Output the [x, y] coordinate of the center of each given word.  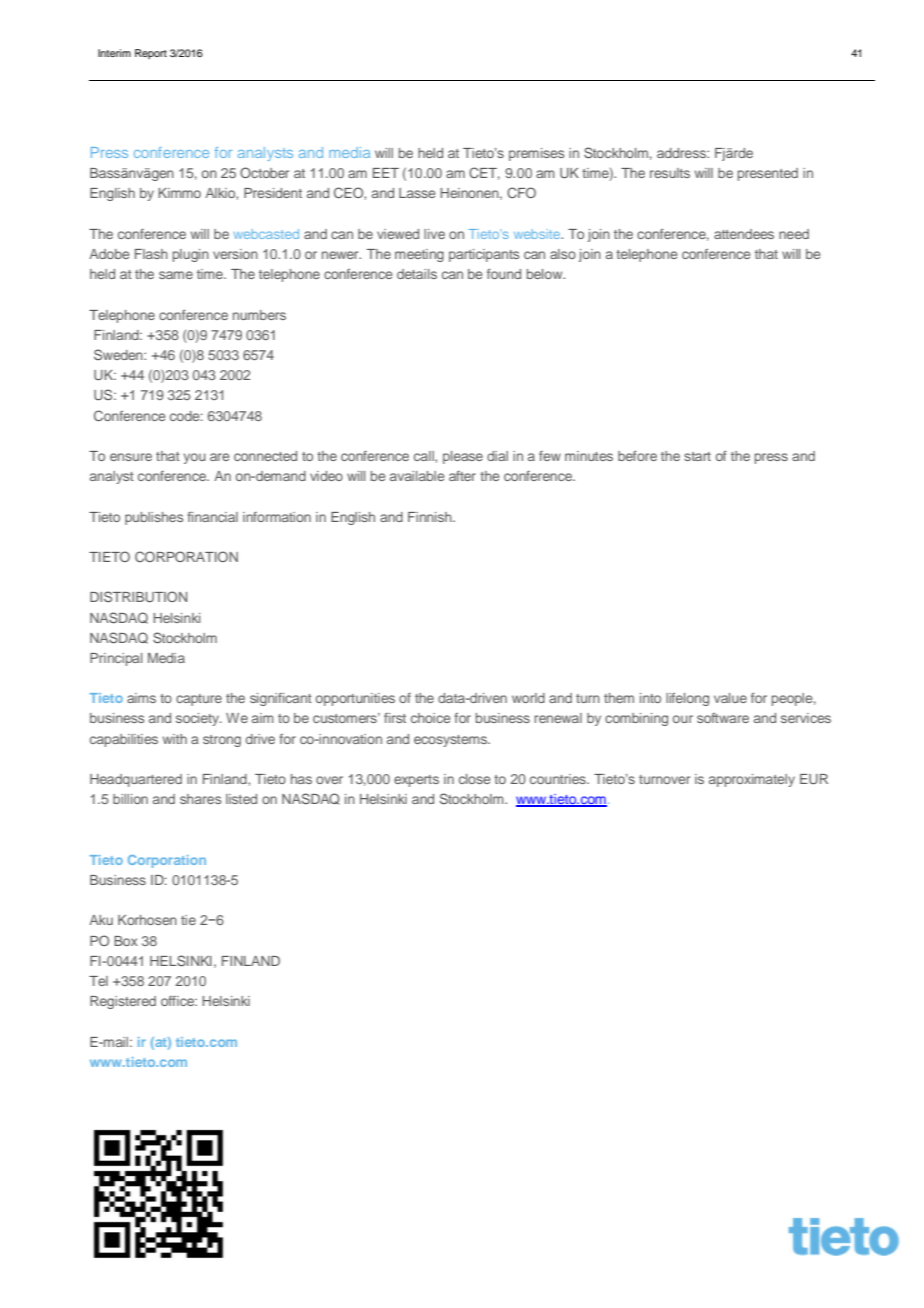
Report [151, 54]
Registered [123, 1002]
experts [416, 781]
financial [212, 517]
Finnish [431, 517]
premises [536, 154]
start [697, 456]
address [682, 153]
